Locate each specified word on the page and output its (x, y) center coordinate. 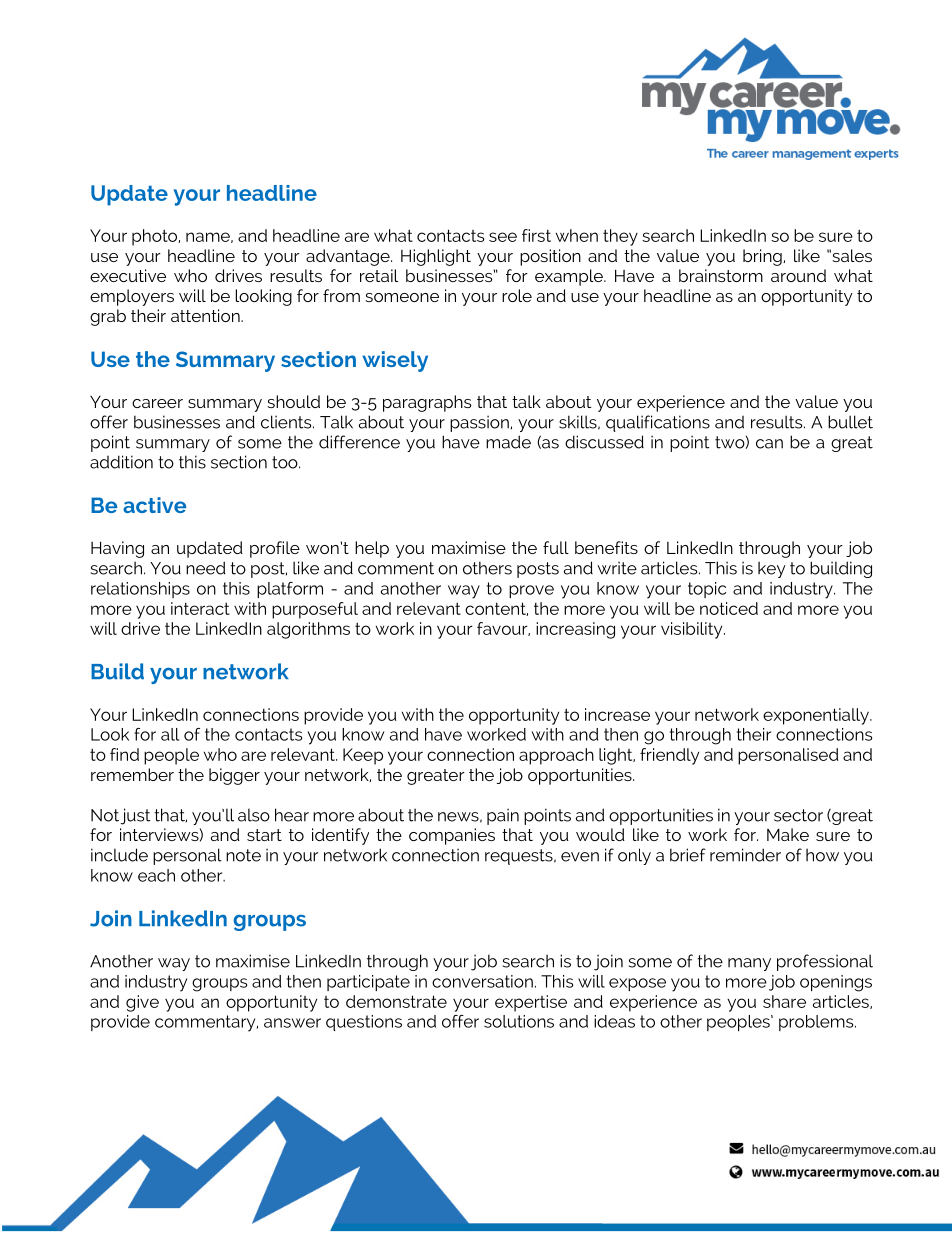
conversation (482, 981)
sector (798, 815)
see (503, 237)
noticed (729, 608)
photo (156, 237)
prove (531, 591)
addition (121, 462)
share (784, 1001)
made (508, 442)
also (254, 815)
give (142, 1003)
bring (763, 257)
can (769, 444)
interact (200, 608)
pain (503, 816)
